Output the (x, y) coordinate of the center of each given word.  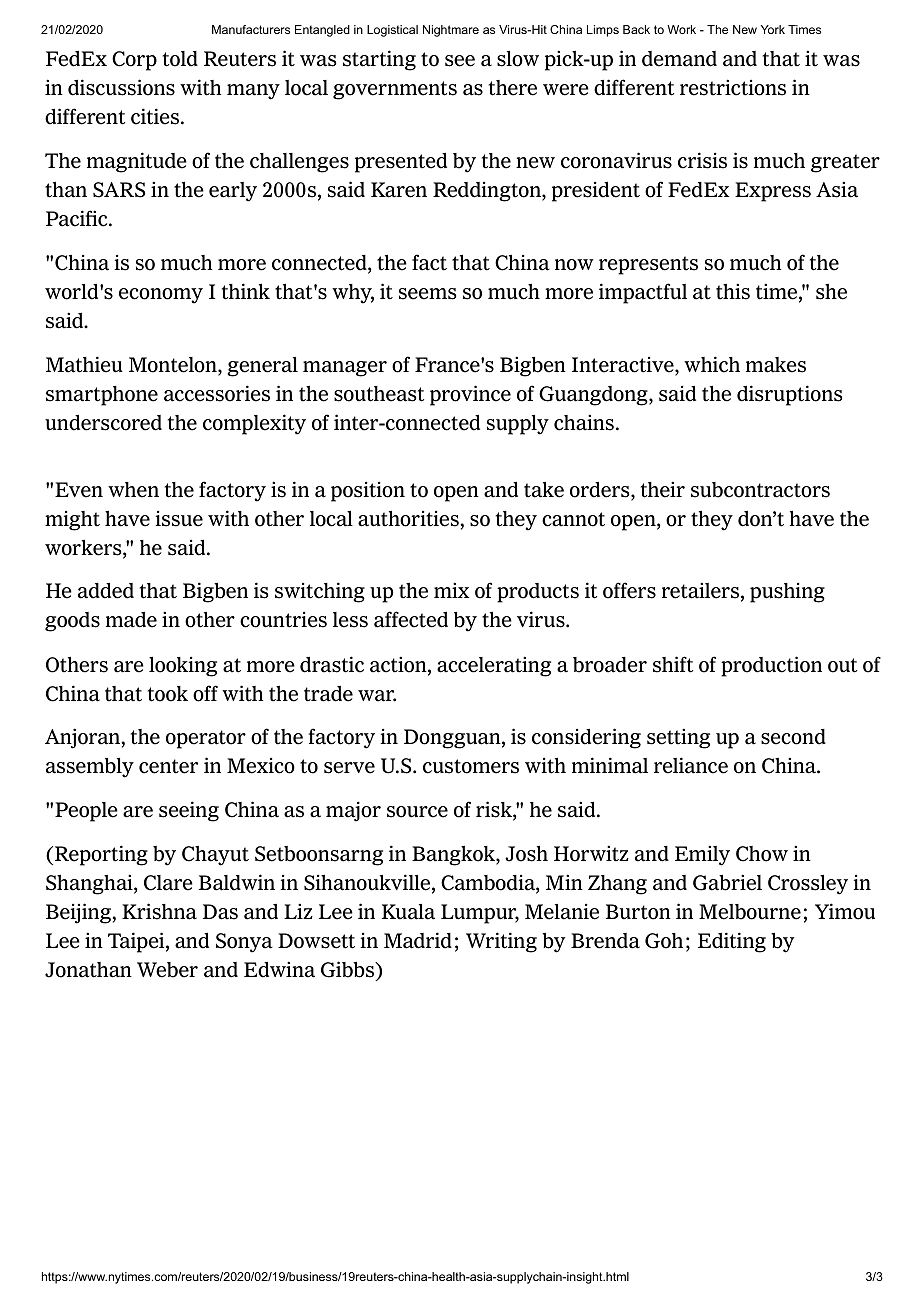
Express (773, 192)
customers (471, 766)
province (470, 395)
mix (451, 590)
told (180, 59)
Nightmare (451, 31)
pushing (787, 593)
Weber (167, 970)
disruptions (789, 395)
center (168, 766)
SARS (119, 190)
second (793, 737)
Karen (399, 190)
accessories (217, 393)
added (106, 590)
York (773, 29)
